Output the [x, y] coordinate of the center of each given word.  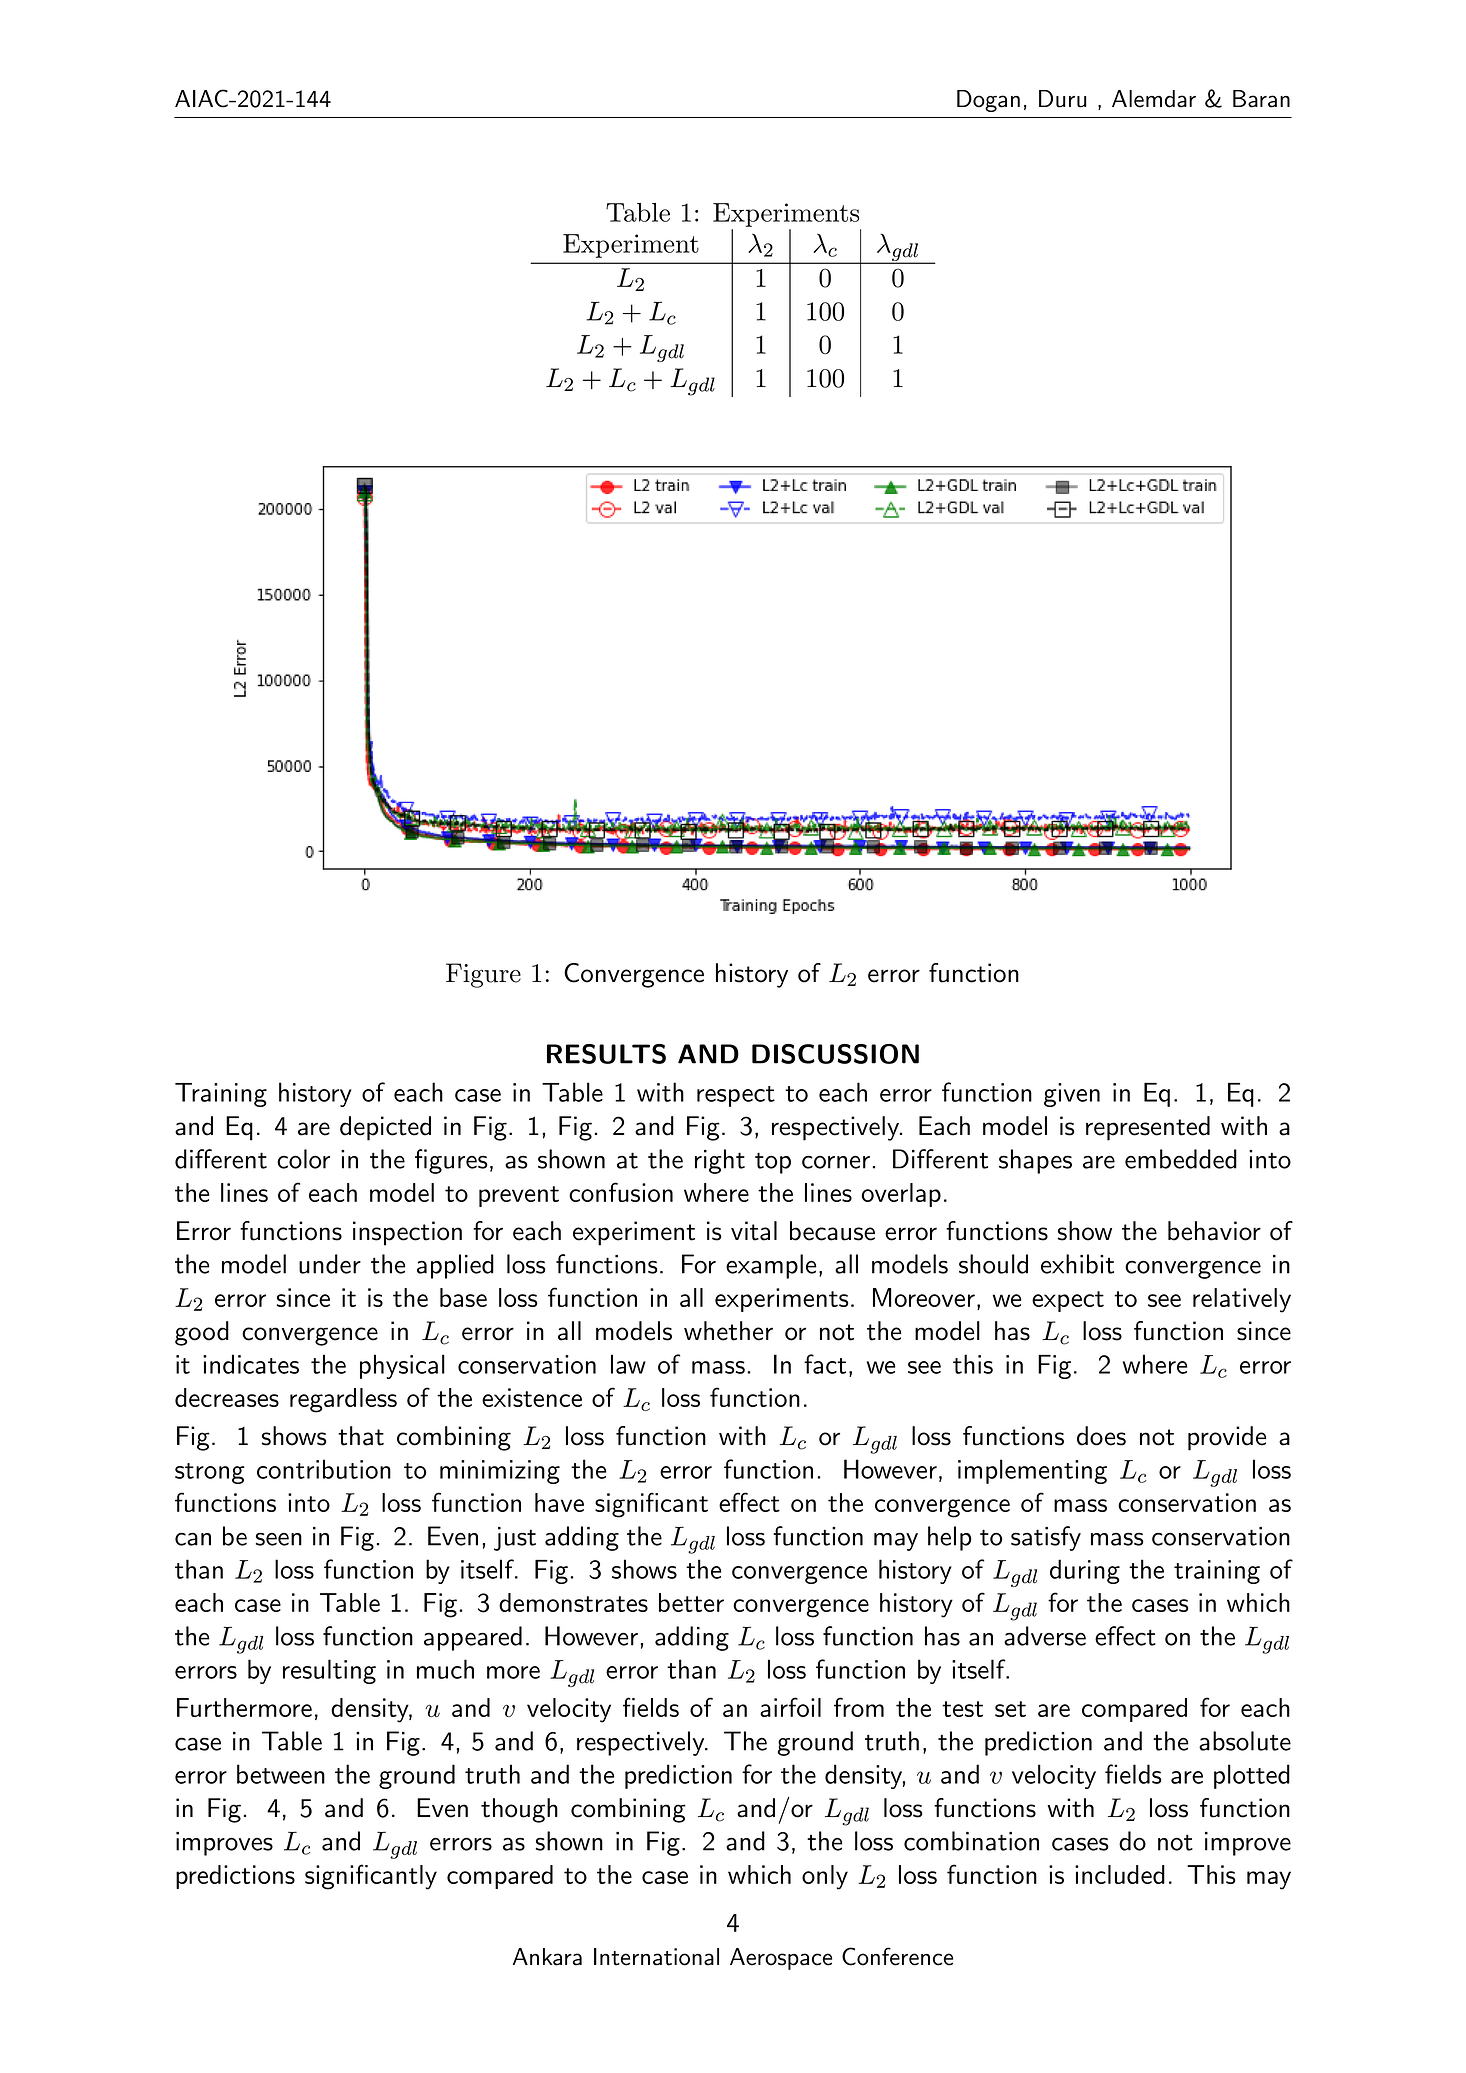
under [330, 1264]
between [281, 1774]
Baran [1261, 99]
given [1072, 1095]
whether [728, 1331]
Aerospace [781, 1959]
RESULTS [606, 1054]
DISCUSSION [835, 1054]
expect [1068, 1301]
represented [1148, 1128]
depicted [385, 1128]
